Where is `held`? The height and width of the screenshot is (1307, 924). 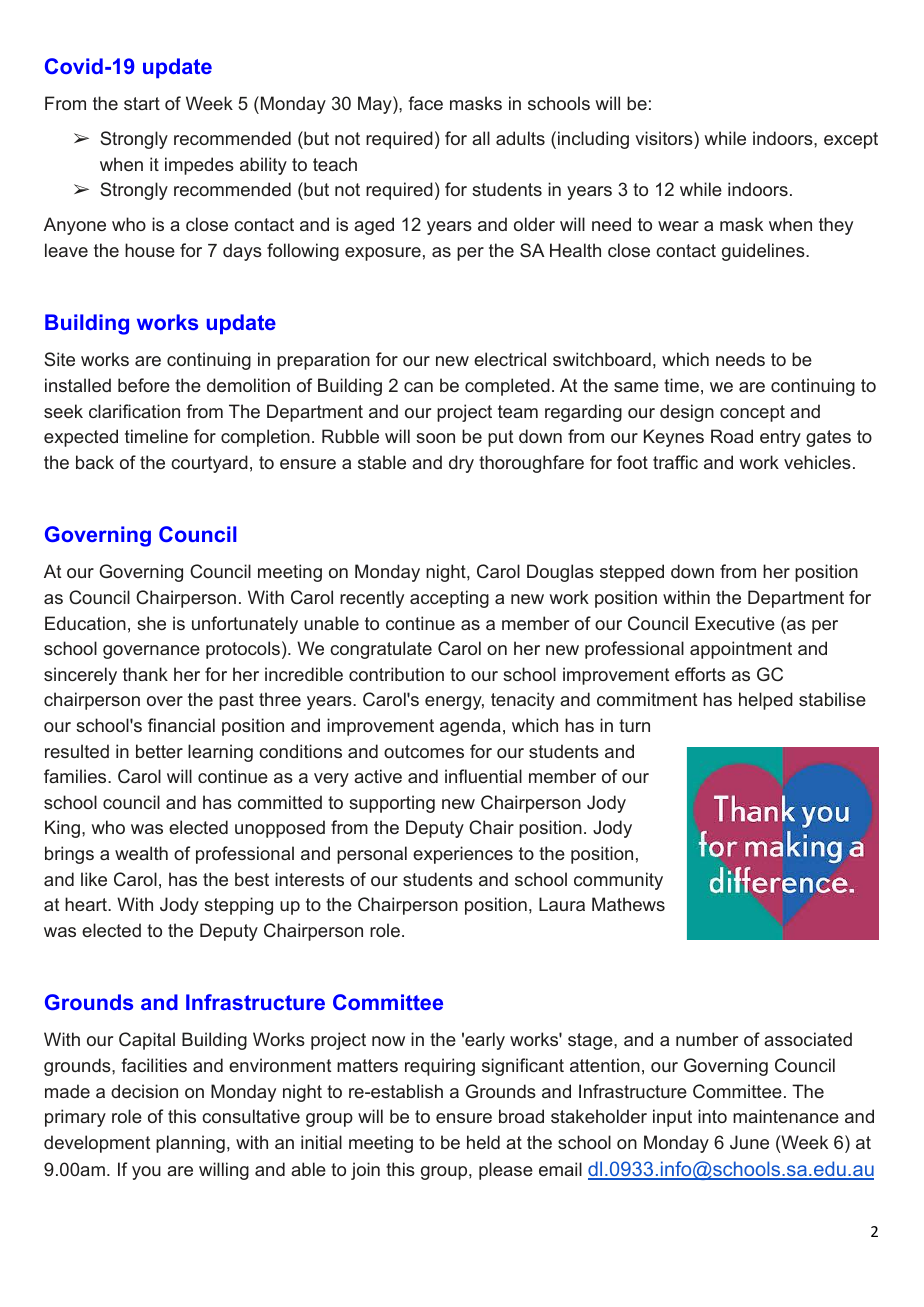
held is located at coordinates (483, 1142).
